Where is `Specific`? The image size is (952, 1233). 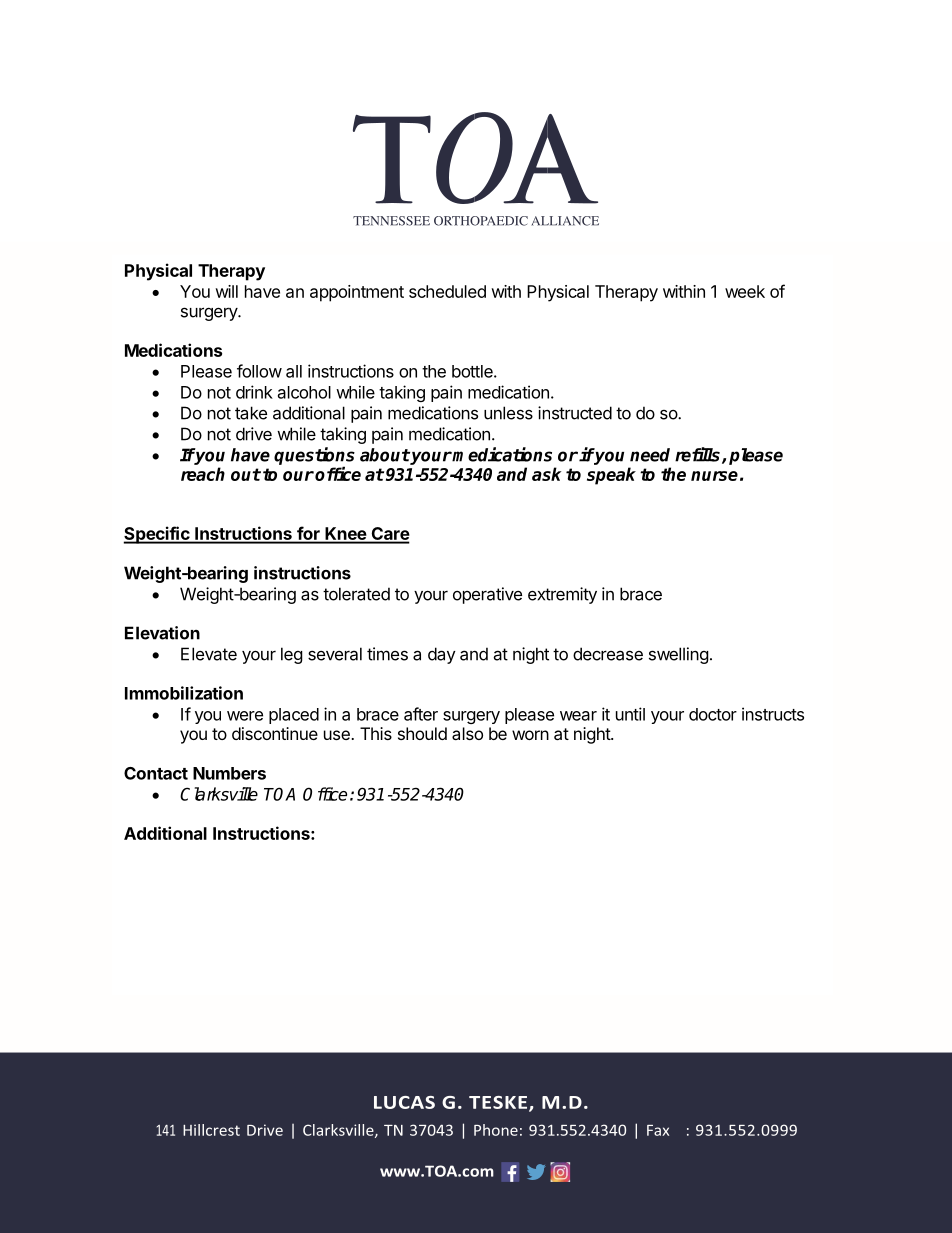 Specific is located at coordinates (157, 535).
